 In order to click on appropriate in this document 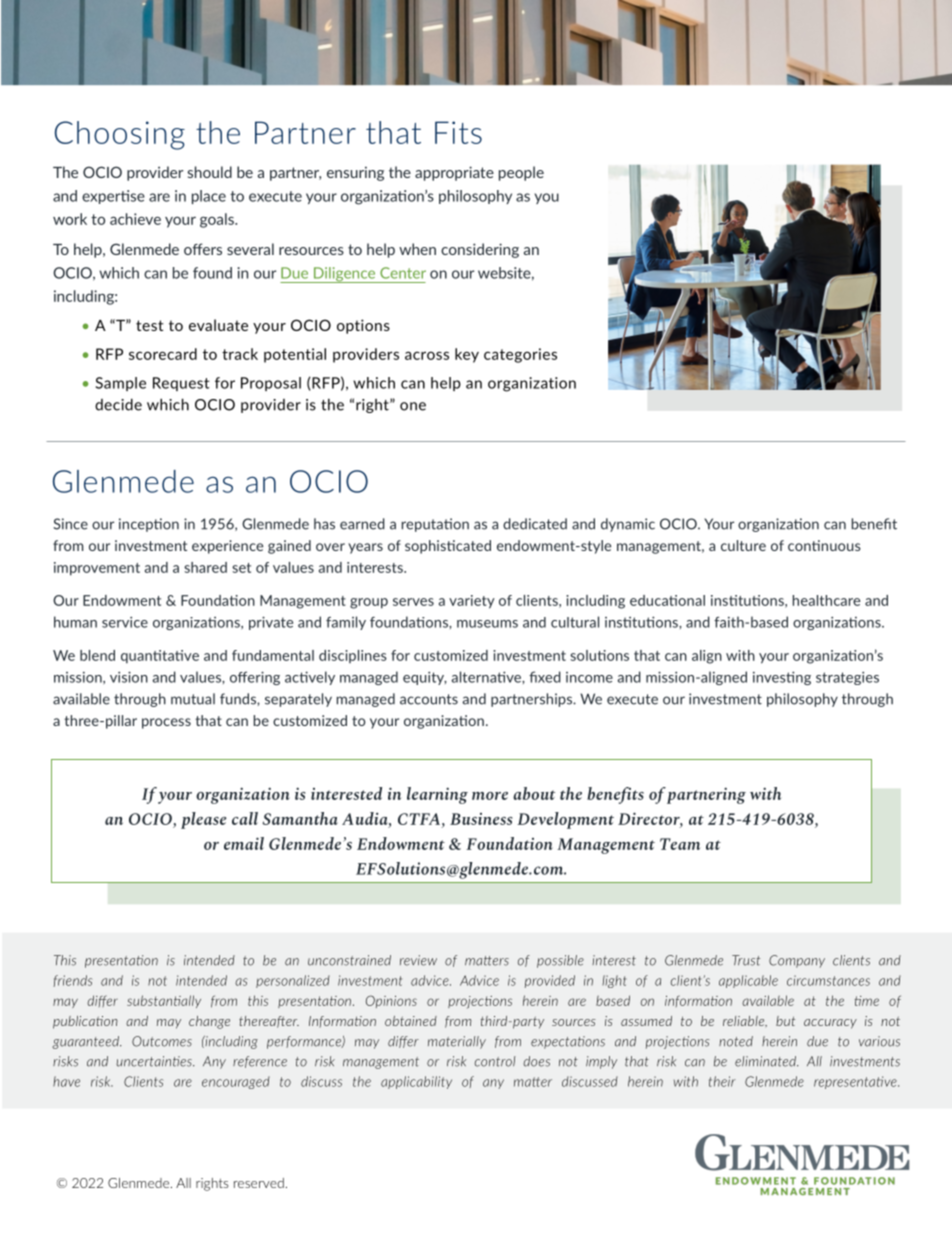, I will do `click(454, 173)`.
